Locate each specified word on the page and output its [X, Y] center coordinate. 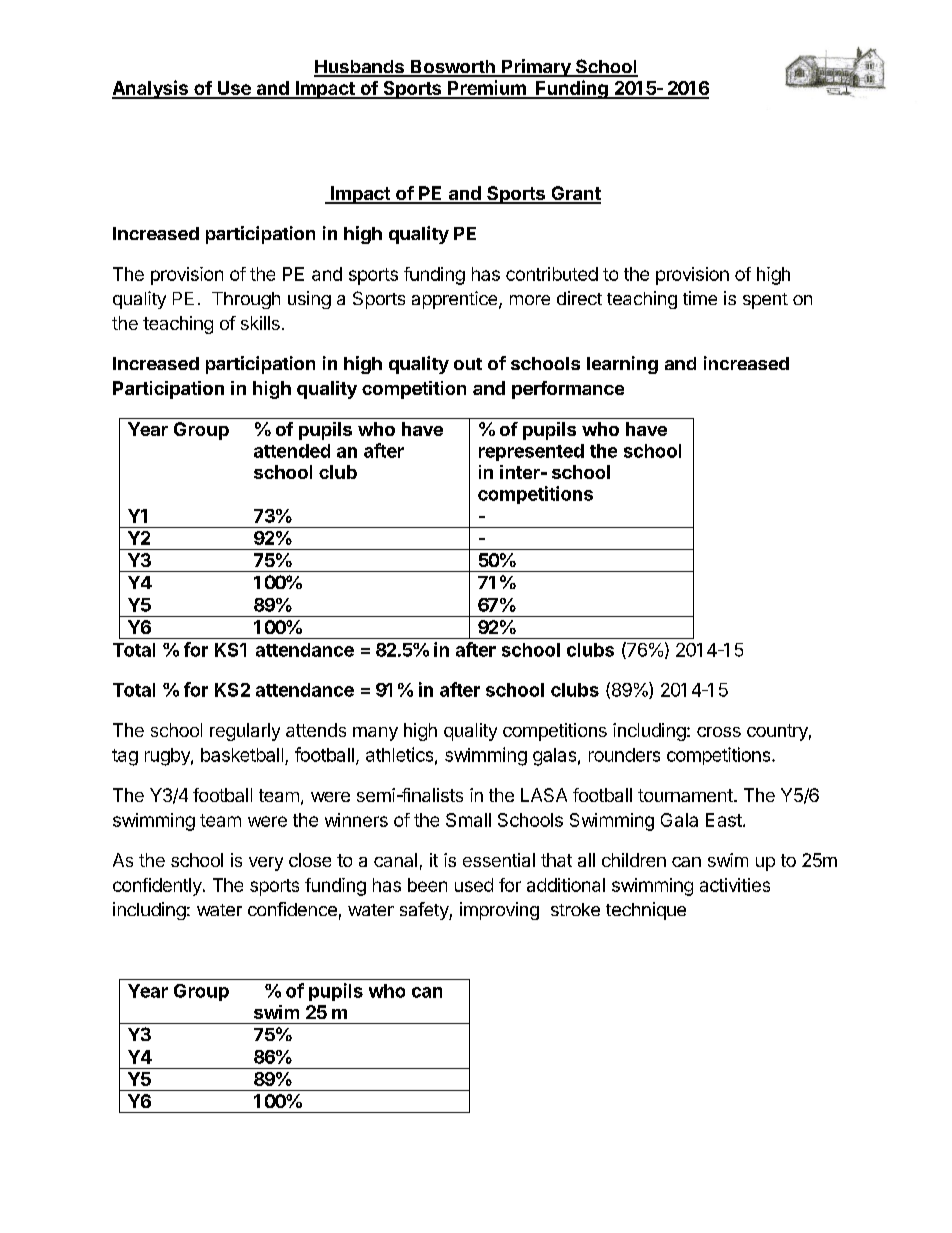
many [375, 734]
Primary [536, 68]
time [700, 298]
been [427, 885]
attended [292, 451]
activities [735, 885]
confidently [158, 887]
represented [531, 452]
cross [719, 732]
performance [568, 390]
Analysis [151, 89]
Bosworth [453, 68]
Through [246, 300]
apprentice [456, 300]
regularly [245, 732]
